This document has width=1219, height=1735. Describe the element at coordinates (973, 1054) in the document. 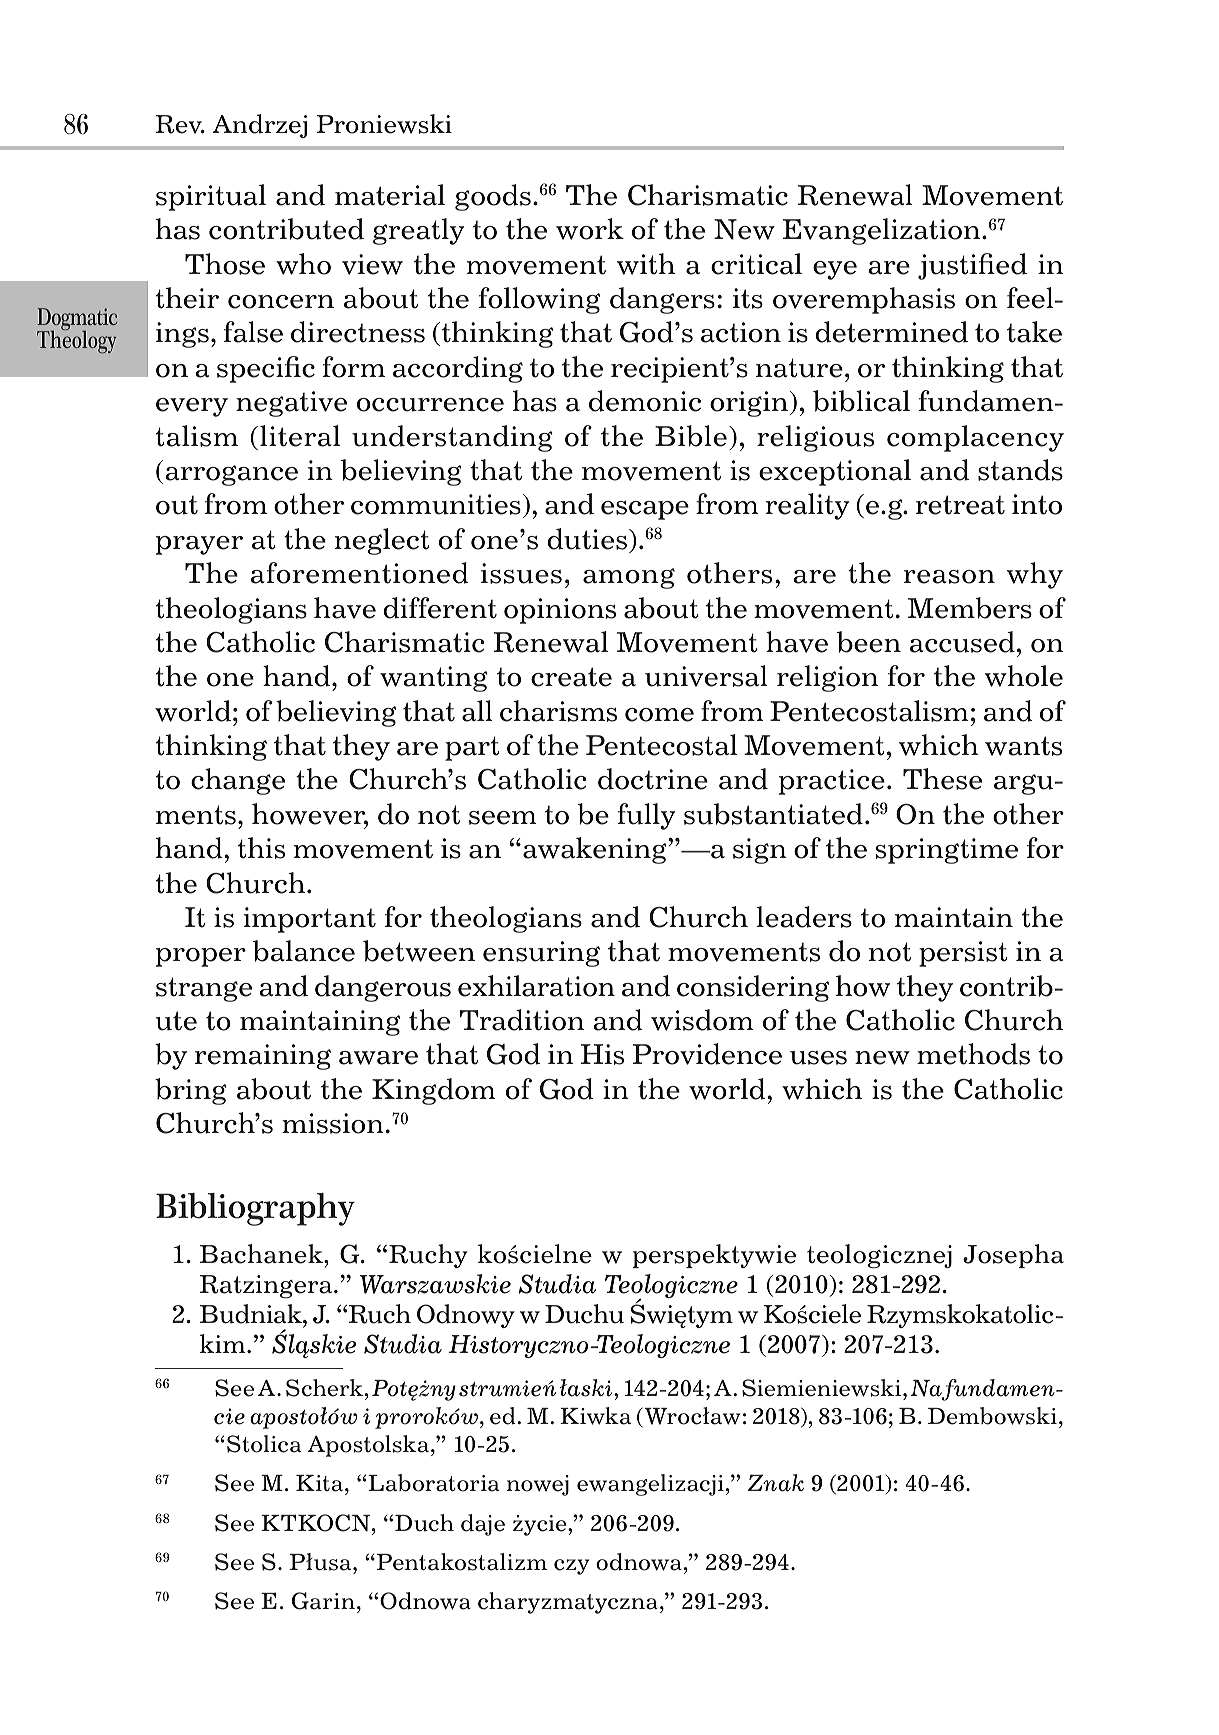

I see `methods` at that location.
